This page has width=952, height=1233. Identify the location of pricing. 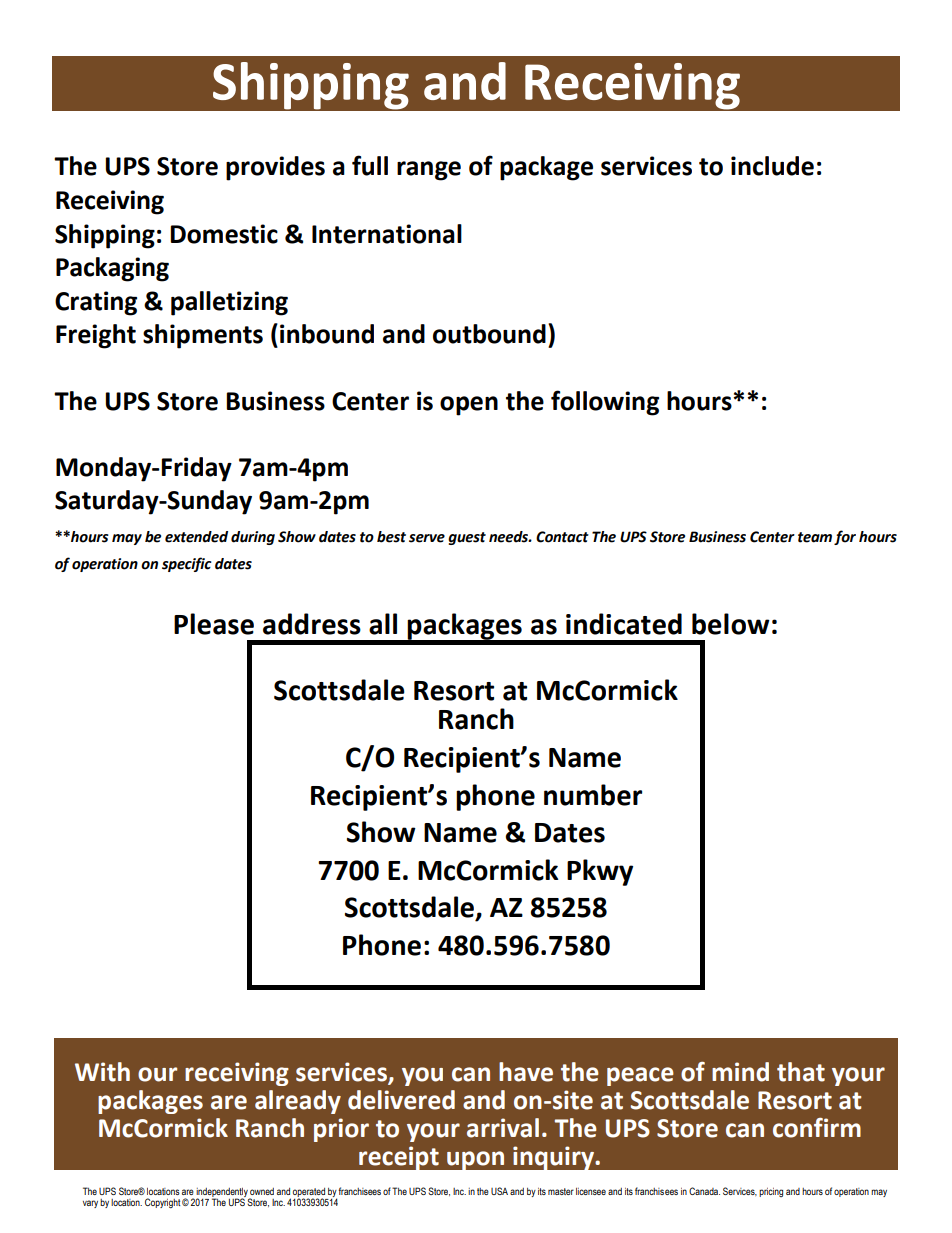
(771, 1192).
